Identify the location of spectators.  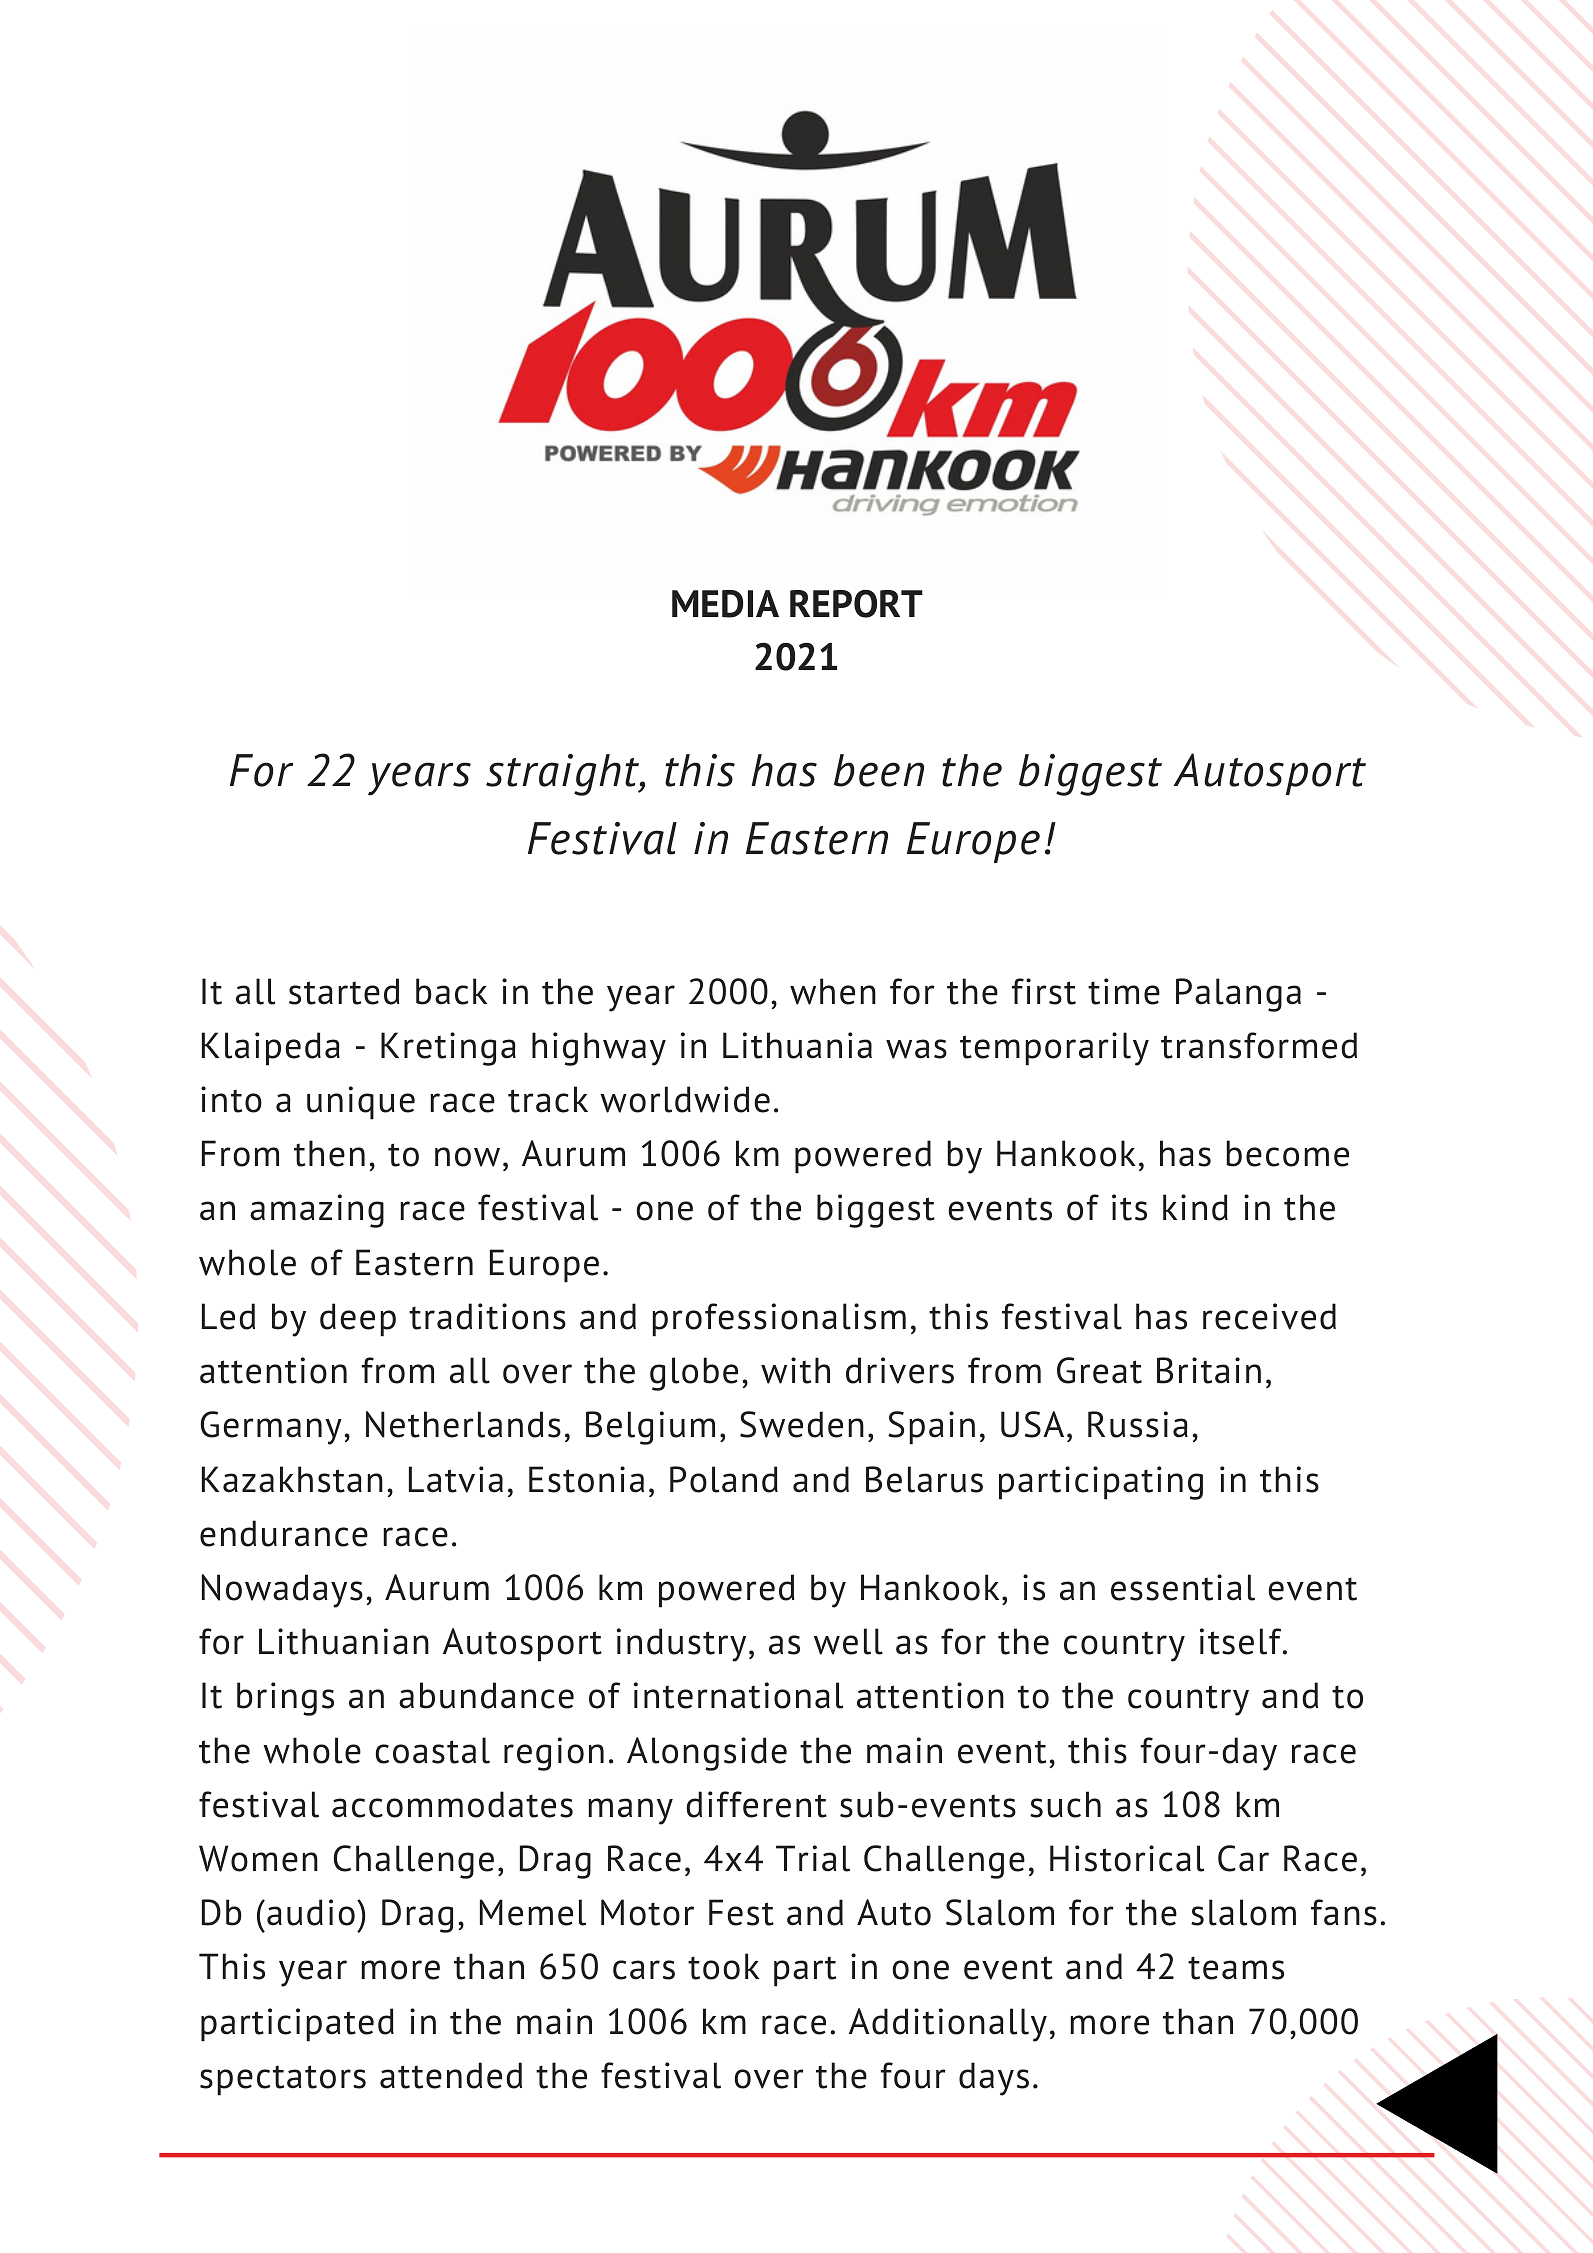
(283, 2080).
